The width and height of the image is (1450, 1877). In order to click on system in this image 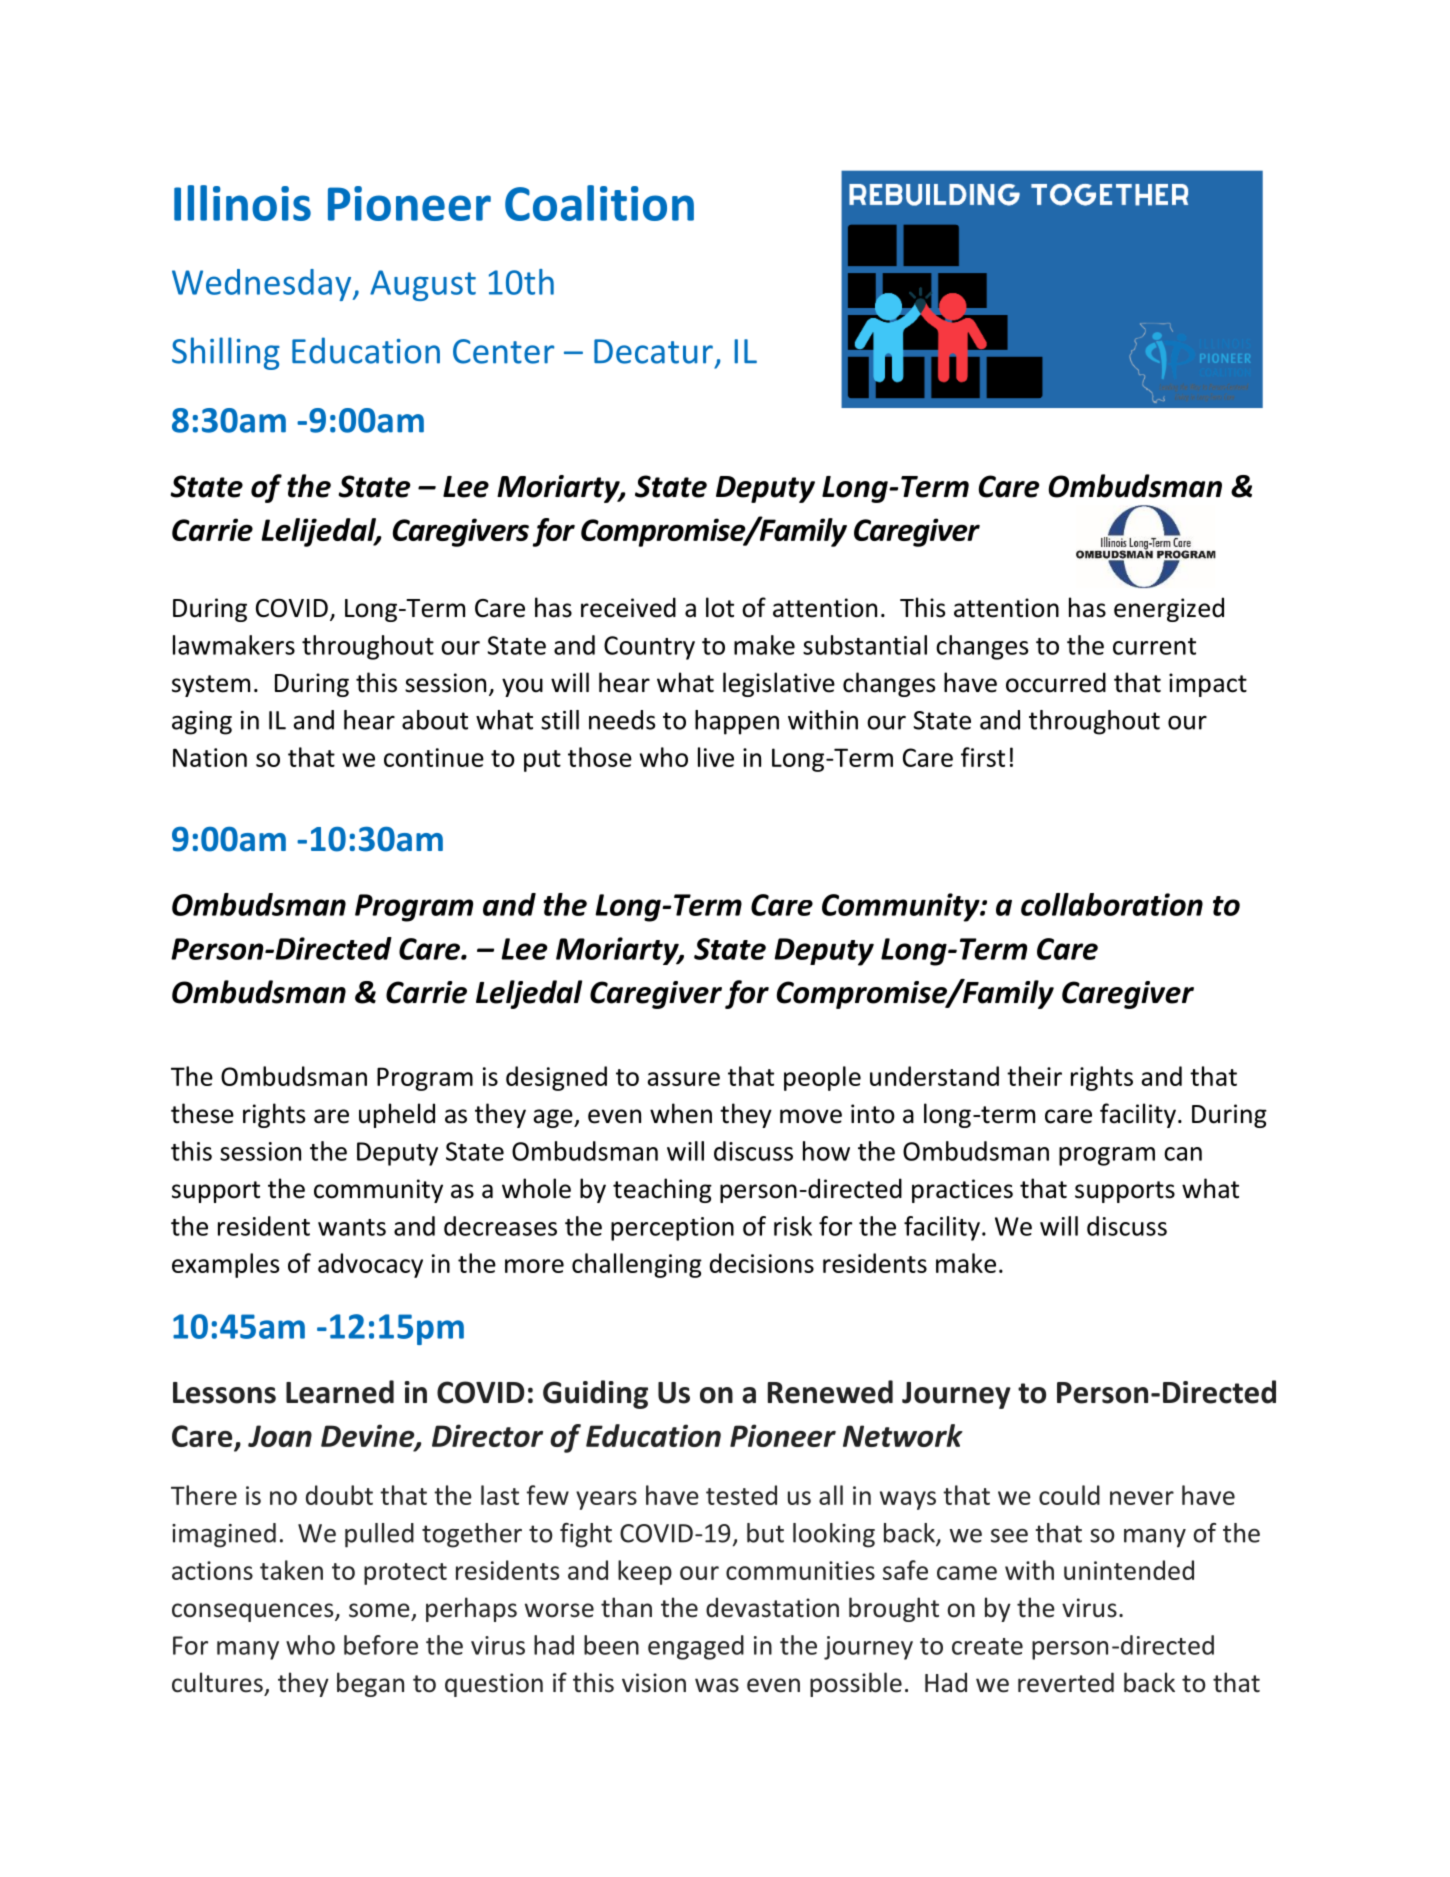, I will do `click(211, 686)`.
